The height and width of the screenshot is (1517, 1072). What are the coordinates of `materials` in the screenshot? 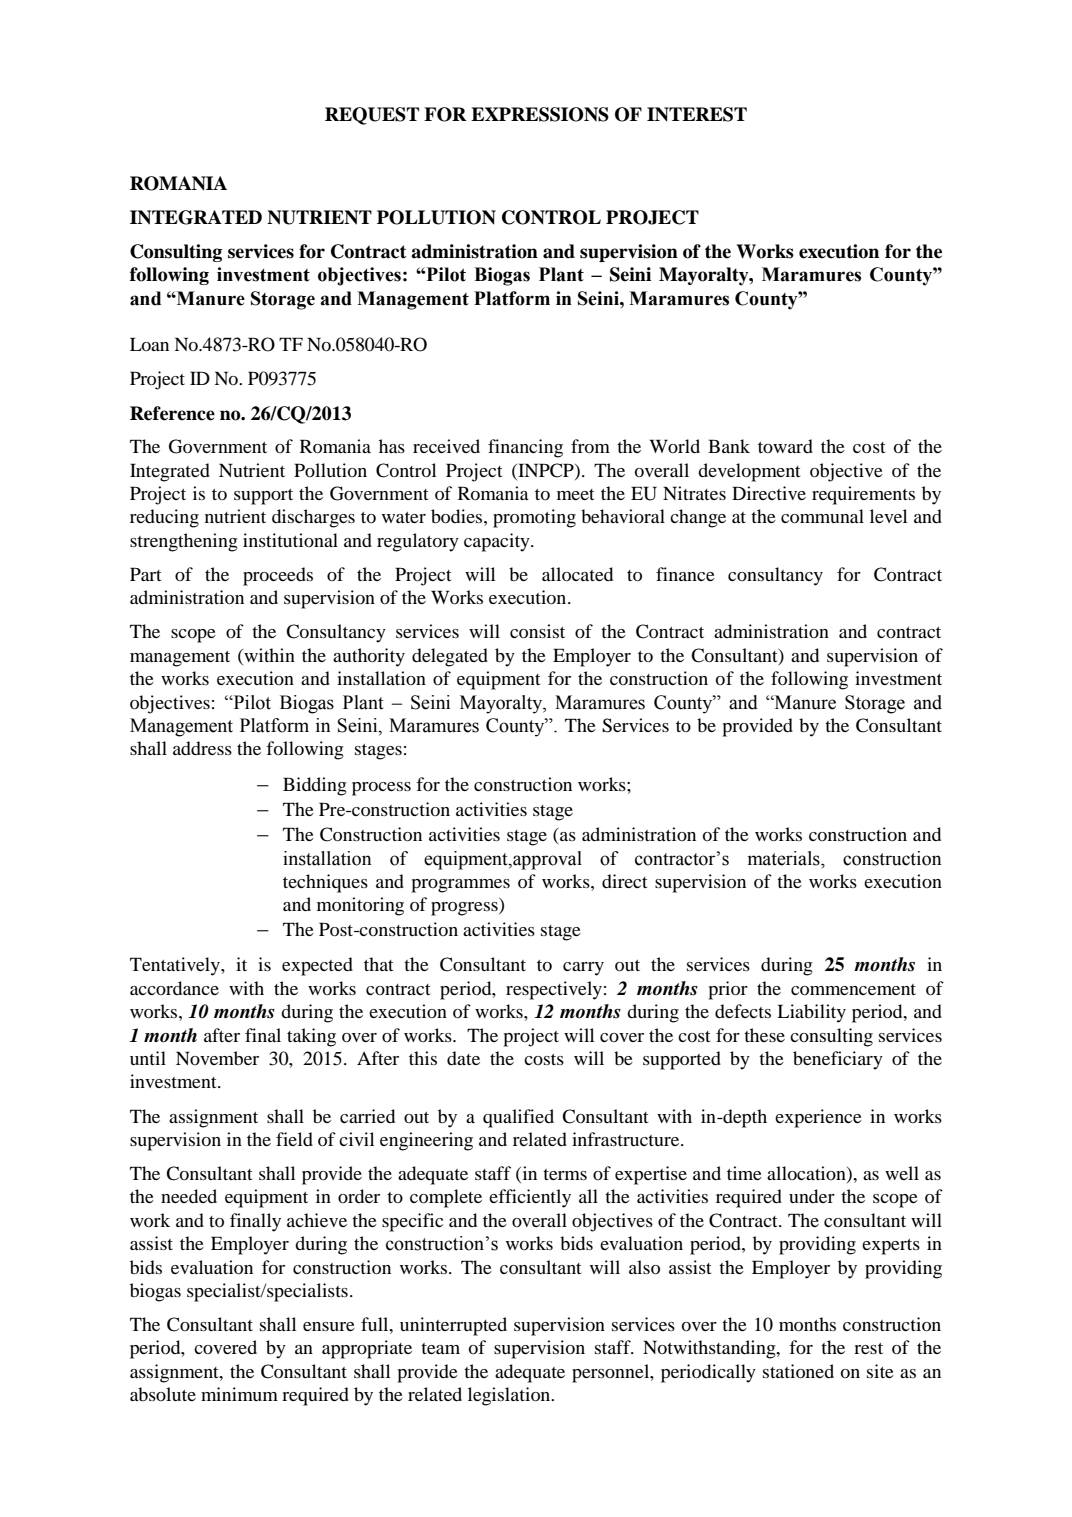 It's located at (785, 858).
